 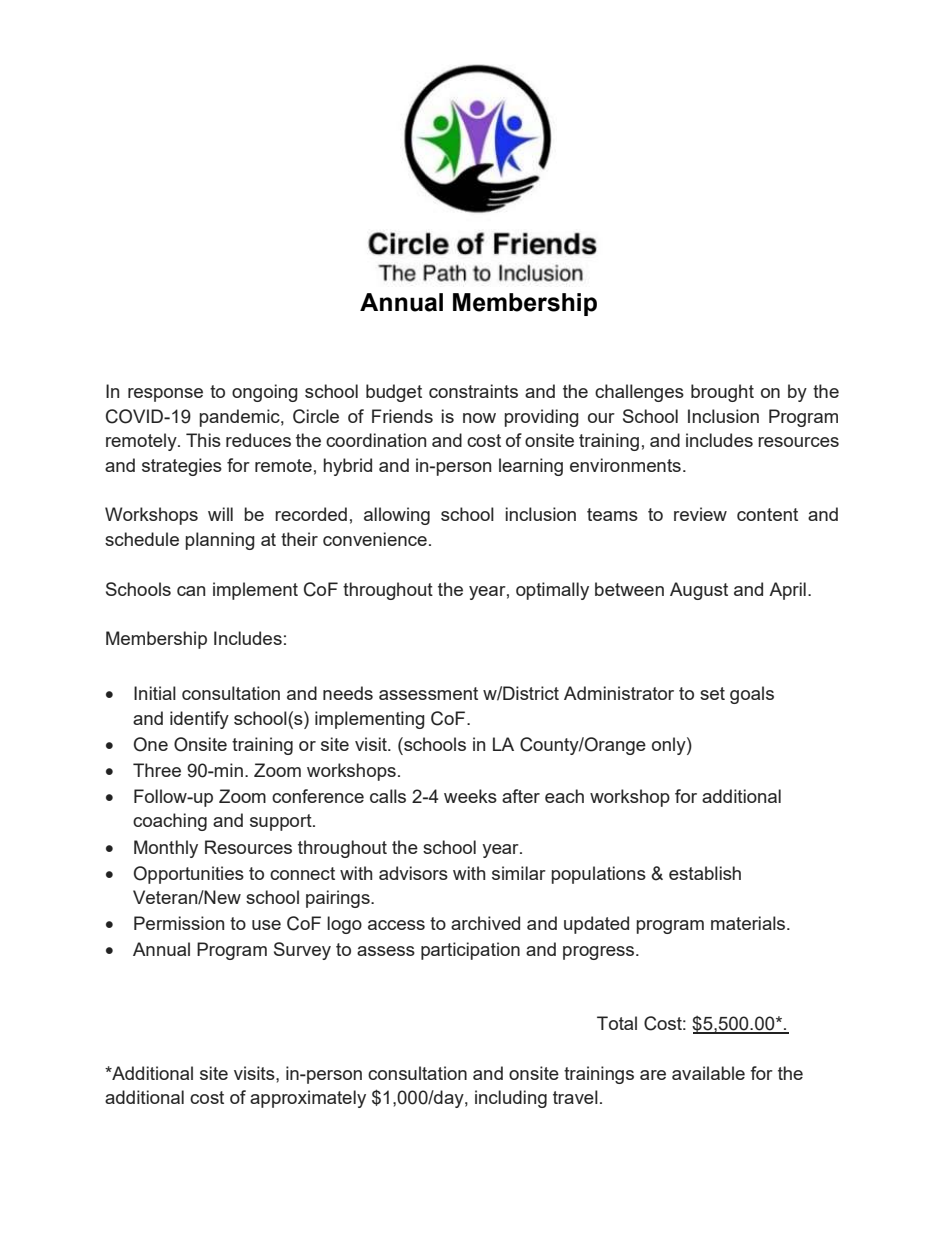 I want to click on weeks, so click(x=470, y=796).
